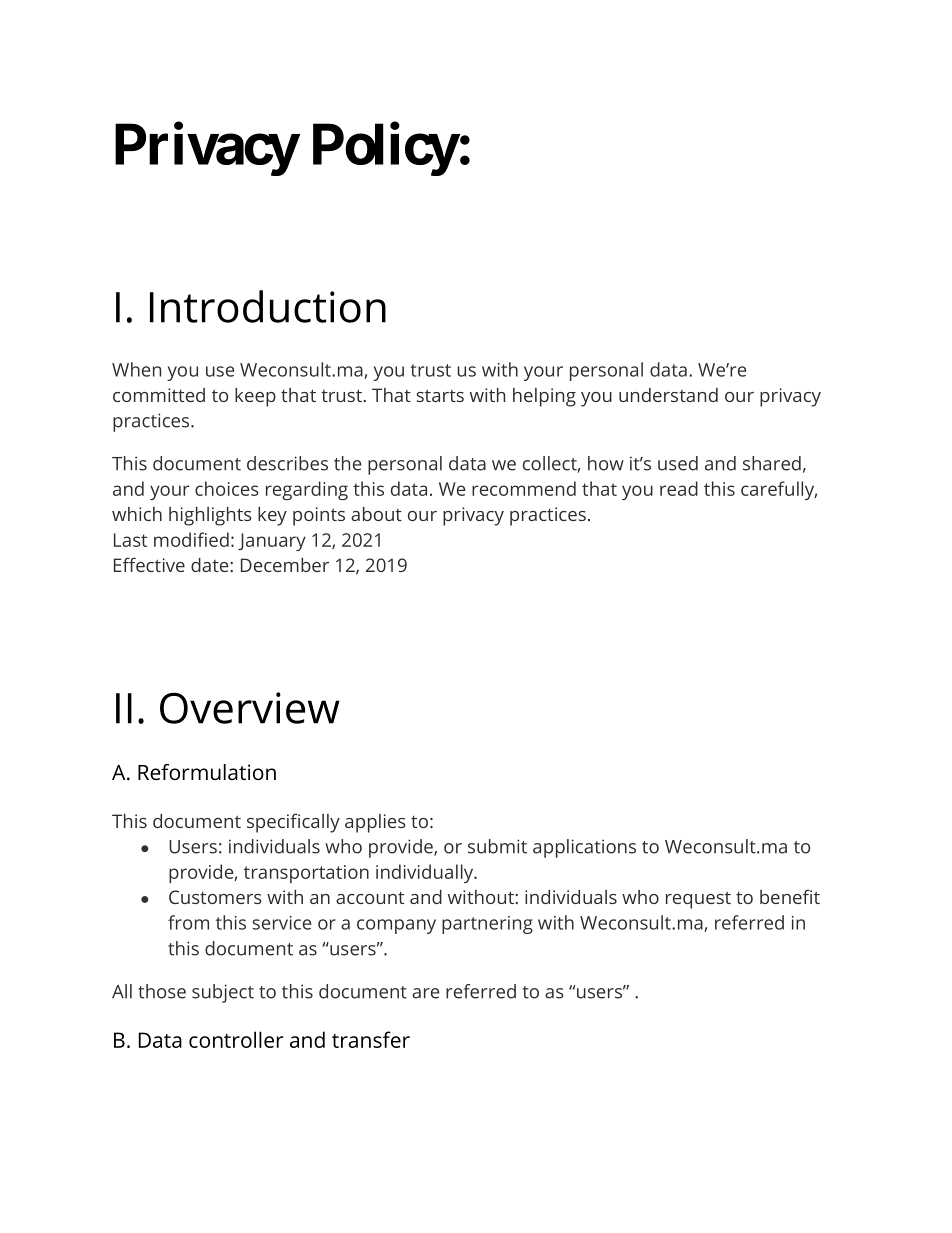 The height and width of the screenshot is (1233, 952). What do you see at coordinates (207, 772) in the screenshot?
I see `Reformulation` at bounding box center [207, 772].
